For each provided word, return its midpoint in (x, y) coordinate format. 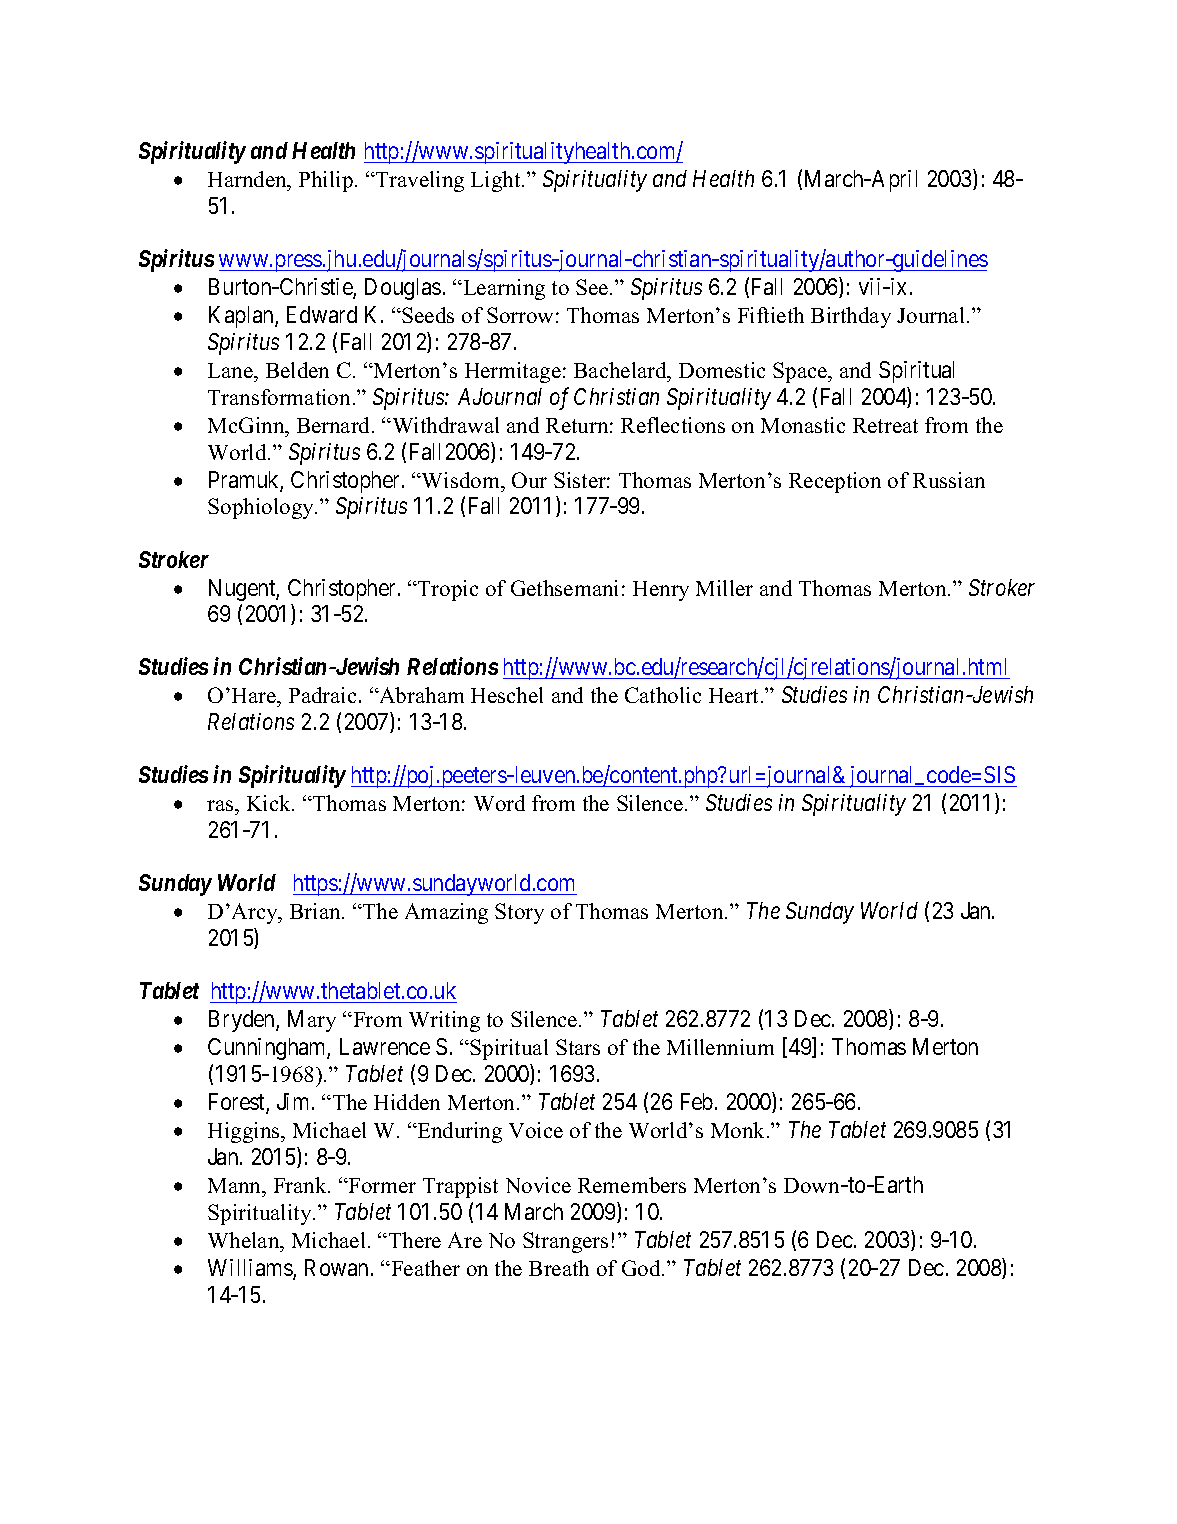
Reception (835, 482)
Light (497, 181)
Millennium (720, 1047)
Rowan (336, 1267)
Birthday (851, 317)
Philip (326, 181)
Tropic (447, 590)
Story (519, 913)
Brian (316, 911)
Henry (661, 591)
